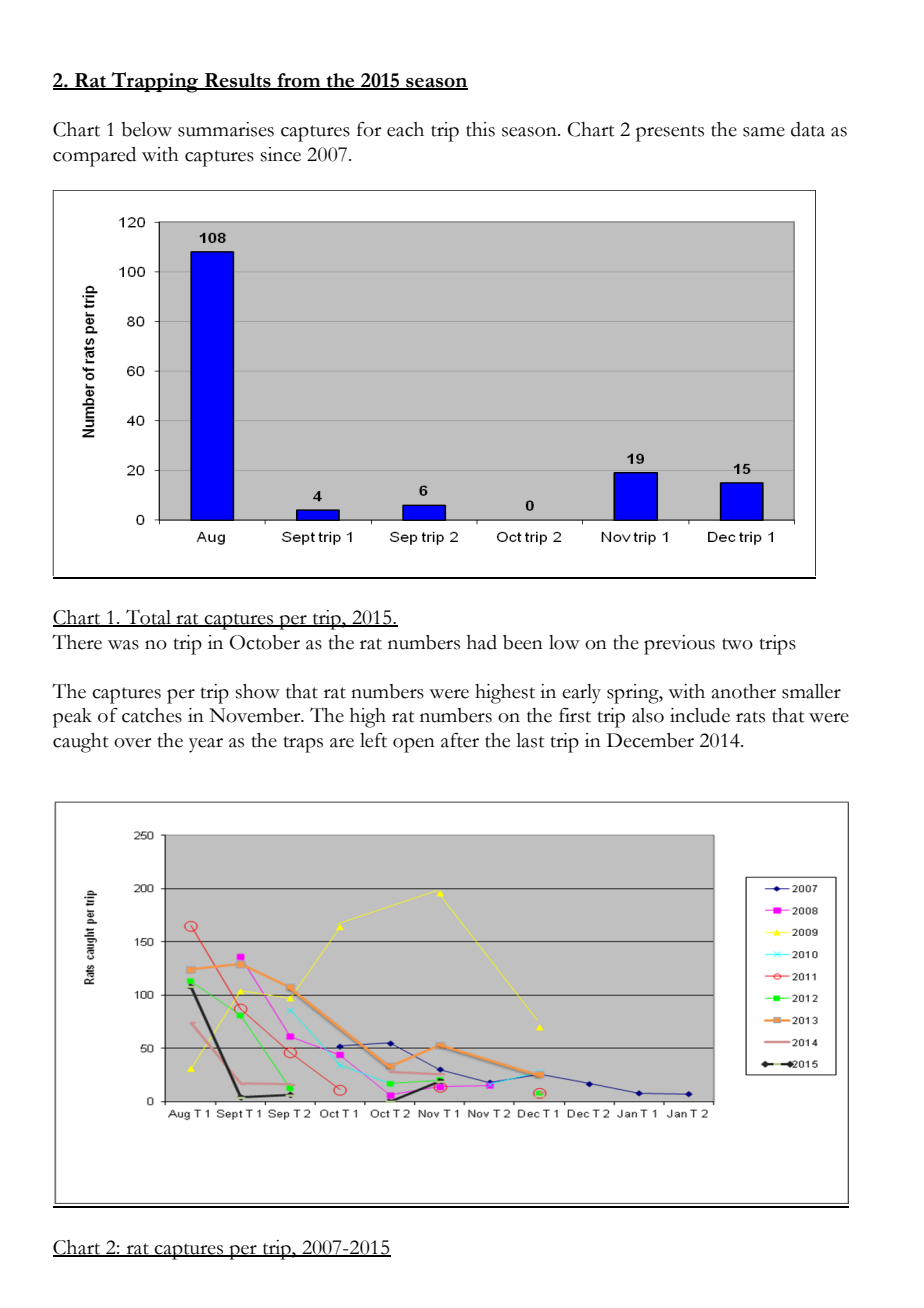  Describe the element at coordinates (482, 642) in the document. I see `had` at that location.
